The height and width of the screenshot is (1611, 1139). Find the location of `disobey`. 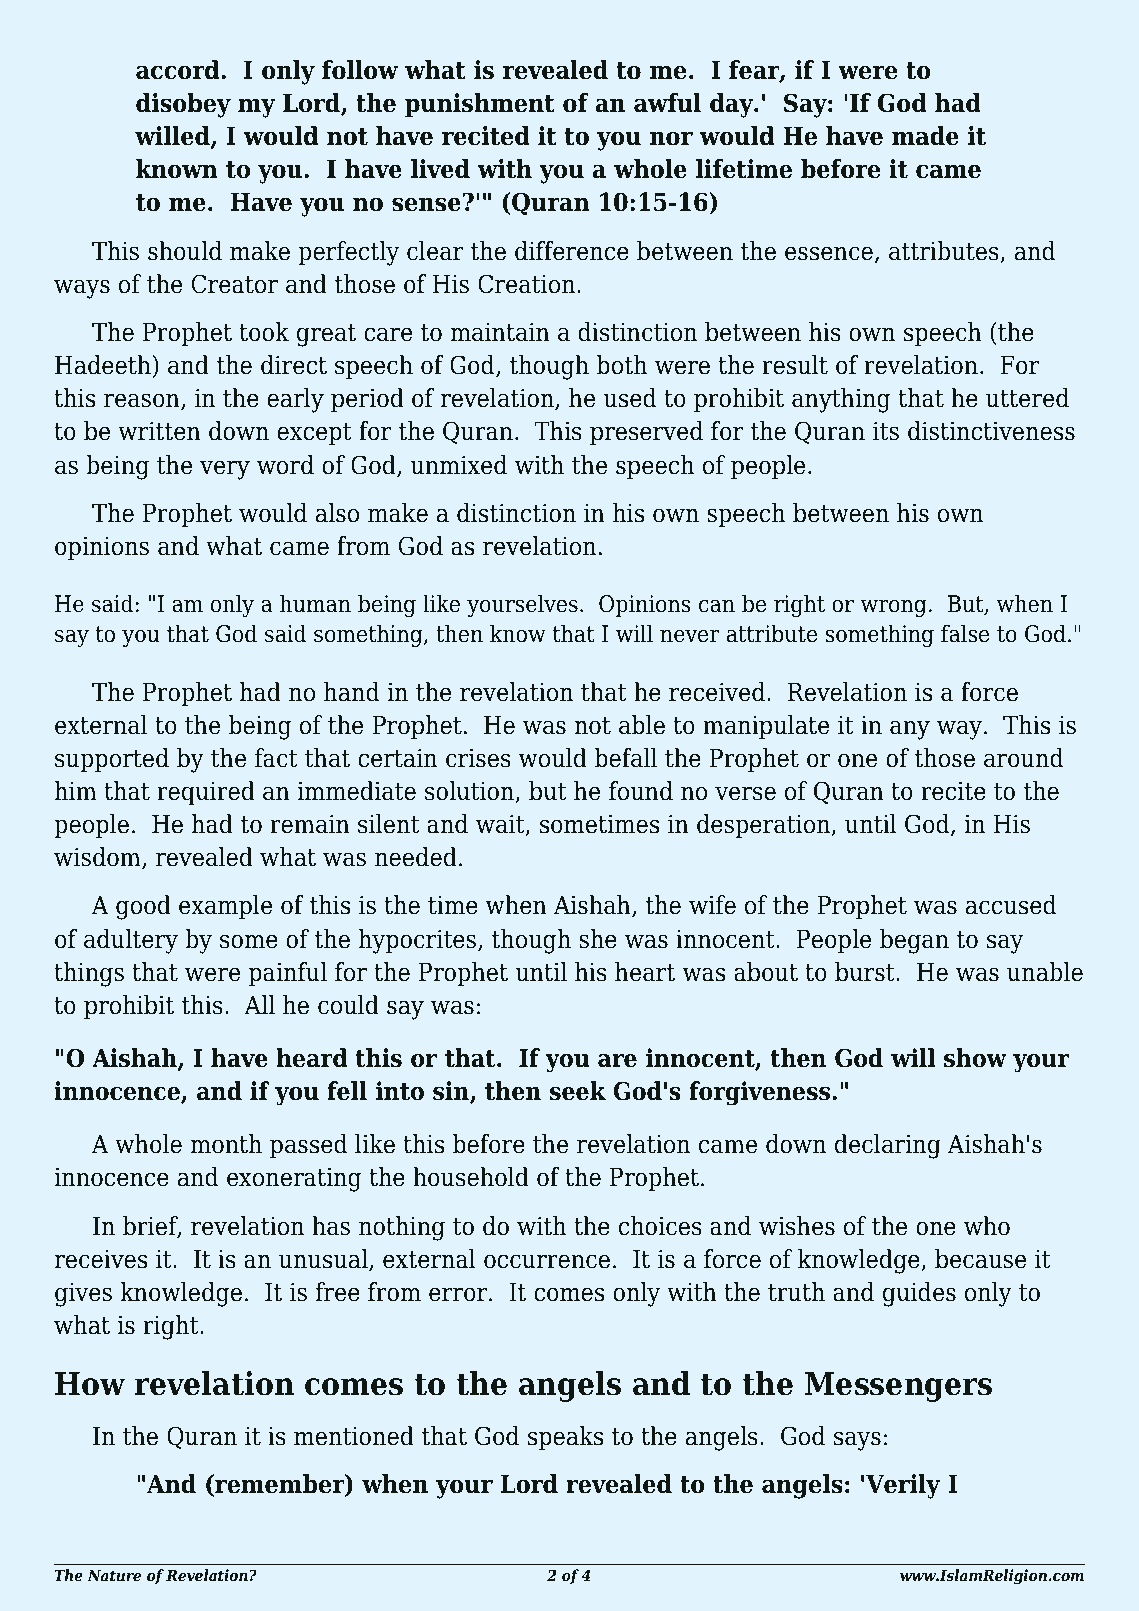

disobey is located at coordinates (183, 105).
